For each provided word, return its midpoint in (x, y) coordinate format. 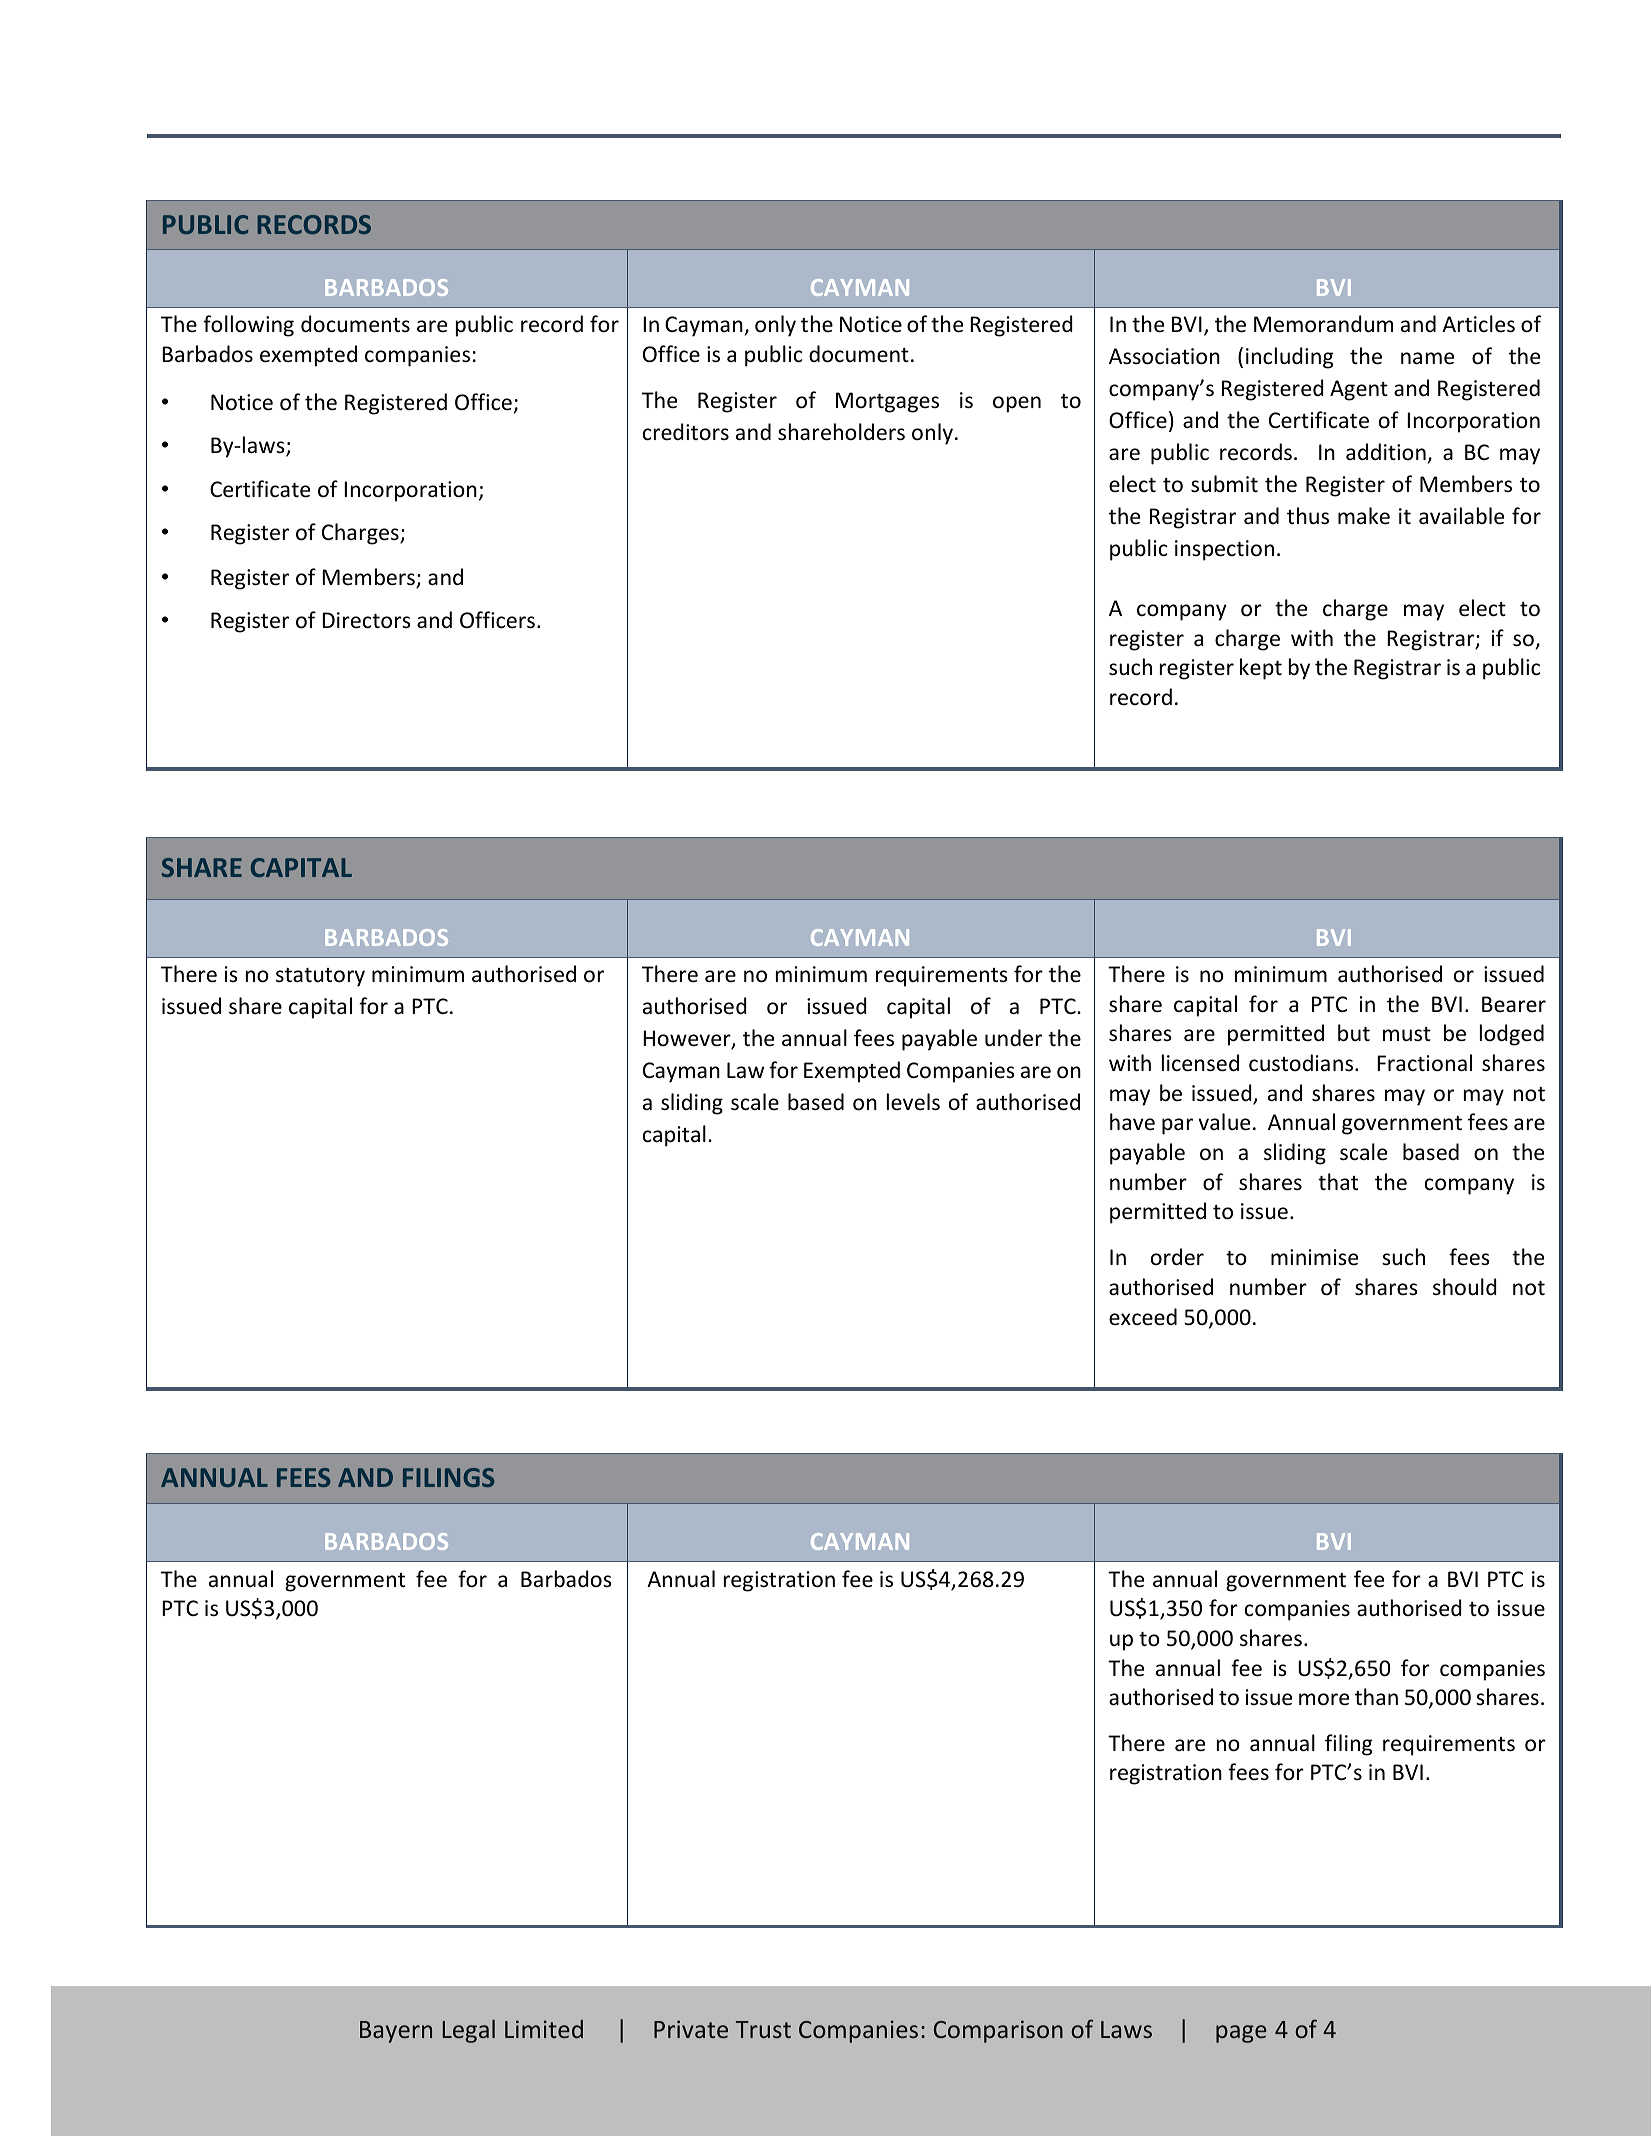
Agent (1359, 390)
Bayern (396, 2032)
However (688, 1039)
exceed (1143, 1316)
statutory (320, 977)
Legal (469, 2031)
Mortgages (887, 402)
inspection (1224, 550)
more (1324, 1699)
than (1376, 1696)
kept (1261, 669)
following (248, 326)
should (1465, 1287)
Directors (366, 620)
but (1354, 1033)
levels (913, 1102)
